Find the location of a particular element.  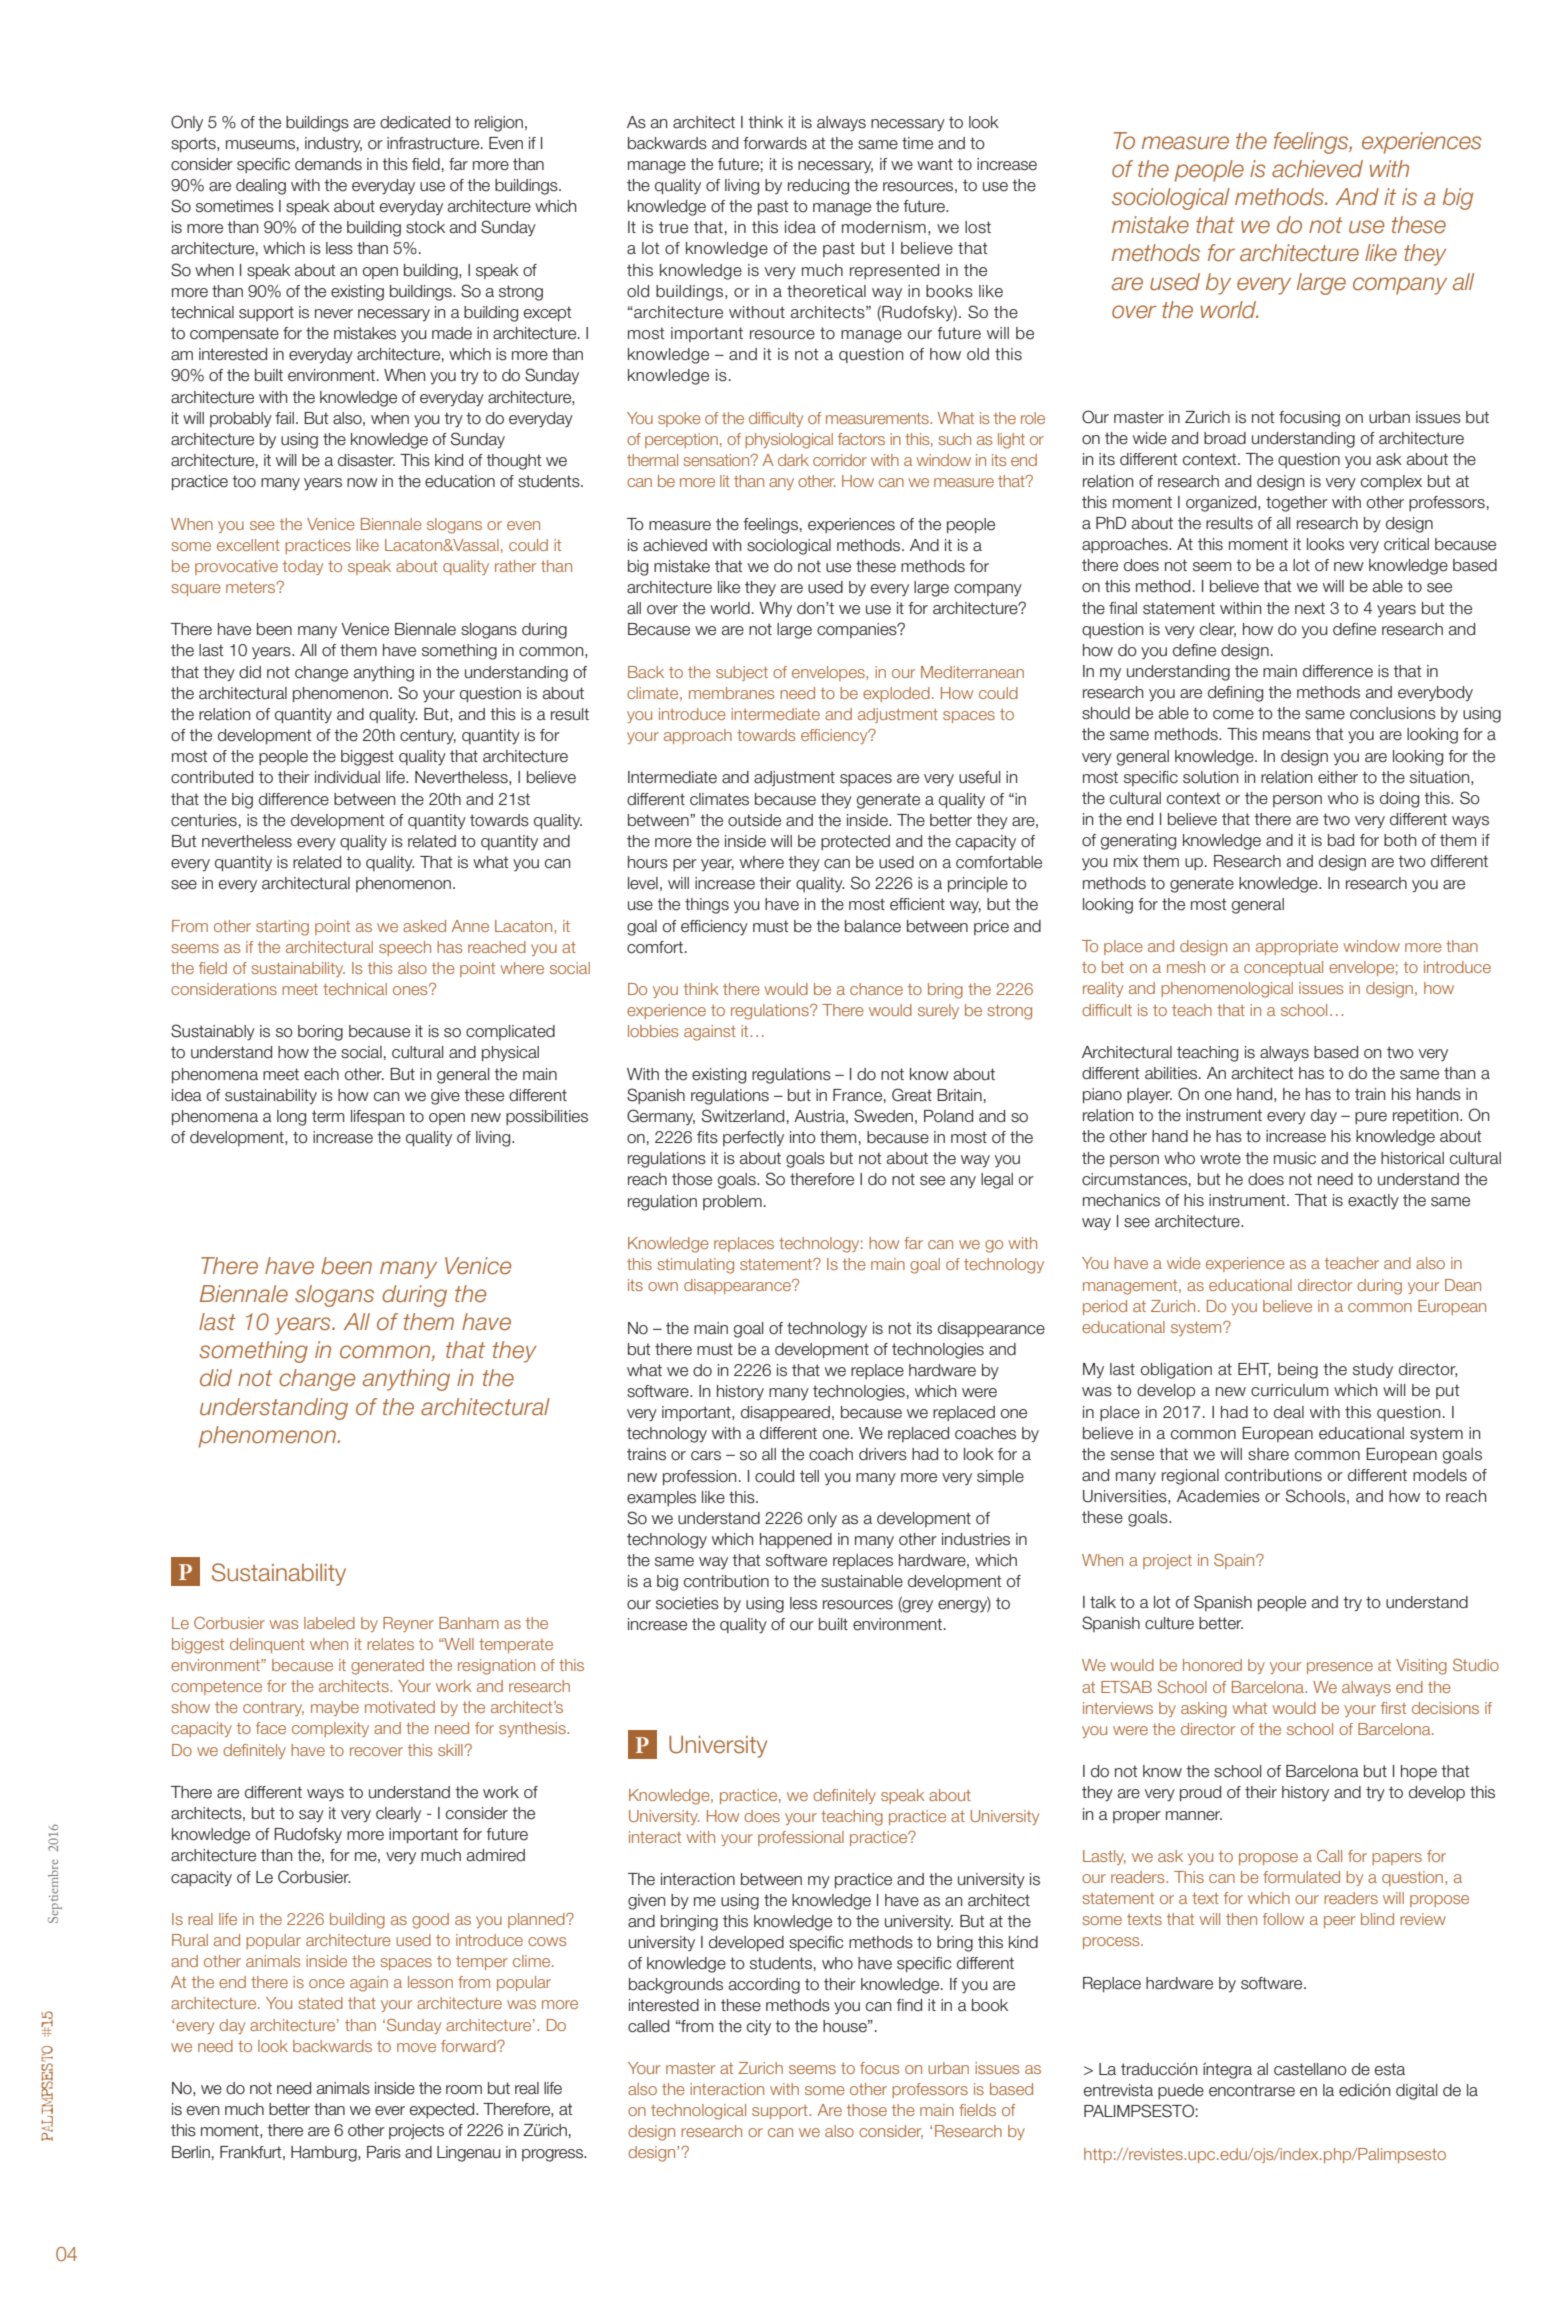

happened is located at coordinates (796, 1540).
